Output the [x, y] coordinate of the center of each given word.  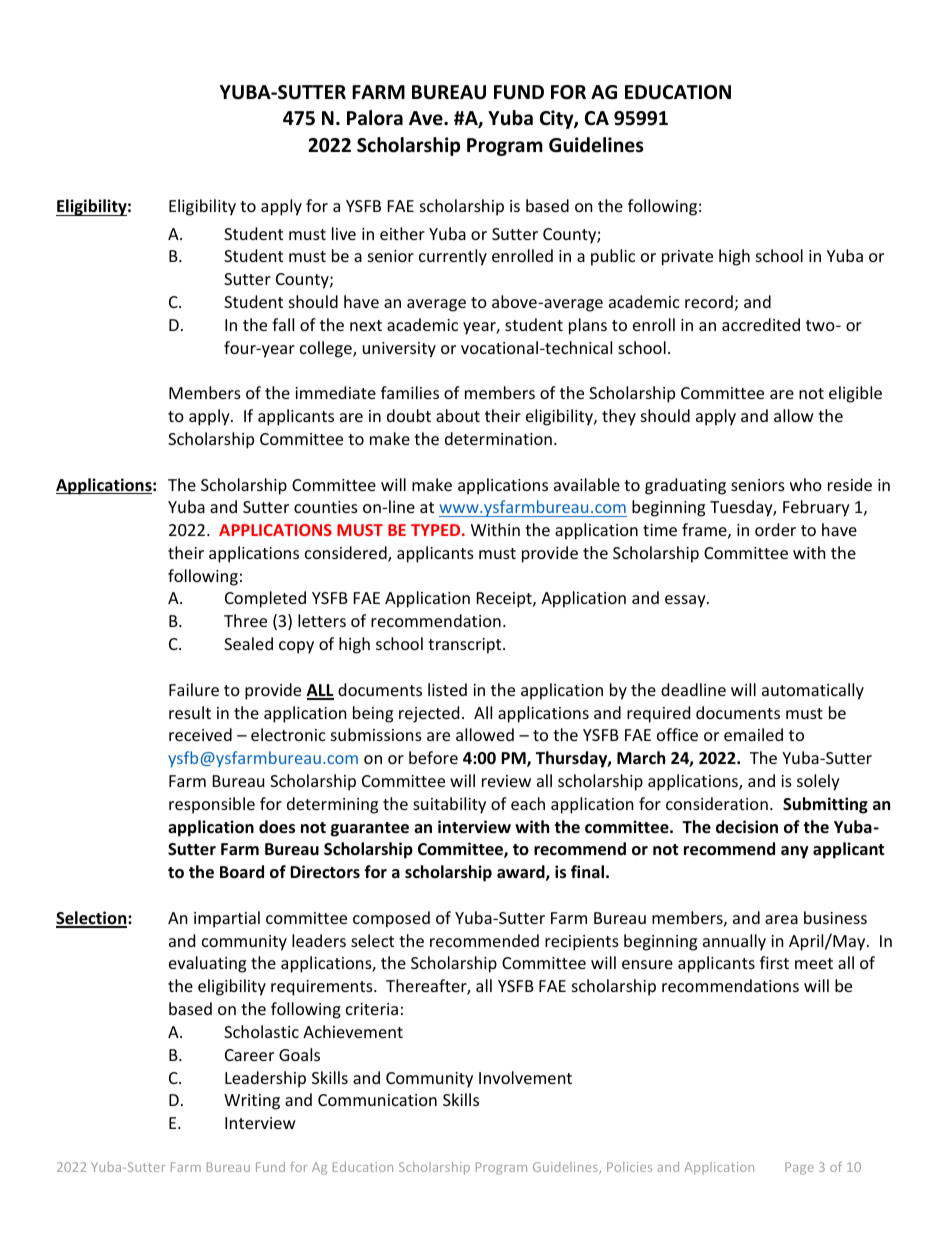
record [709, 301]
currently [453, 257]
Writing [252, 1102]
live [344, 233]
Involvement [525, 1077]
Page [799, 1168]
